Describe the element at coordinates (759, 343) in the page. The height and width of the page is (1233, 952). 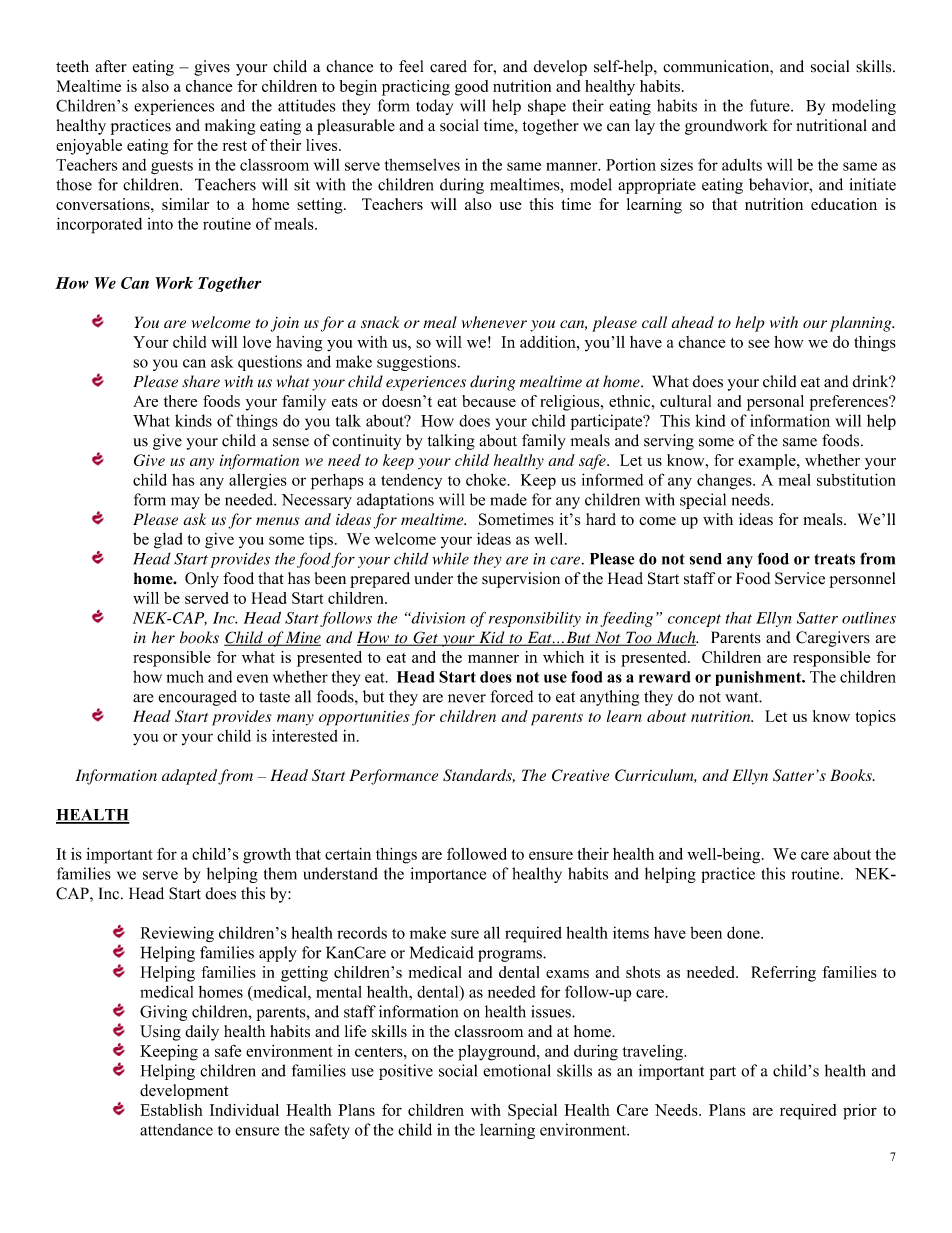
I see `see` at that location.
